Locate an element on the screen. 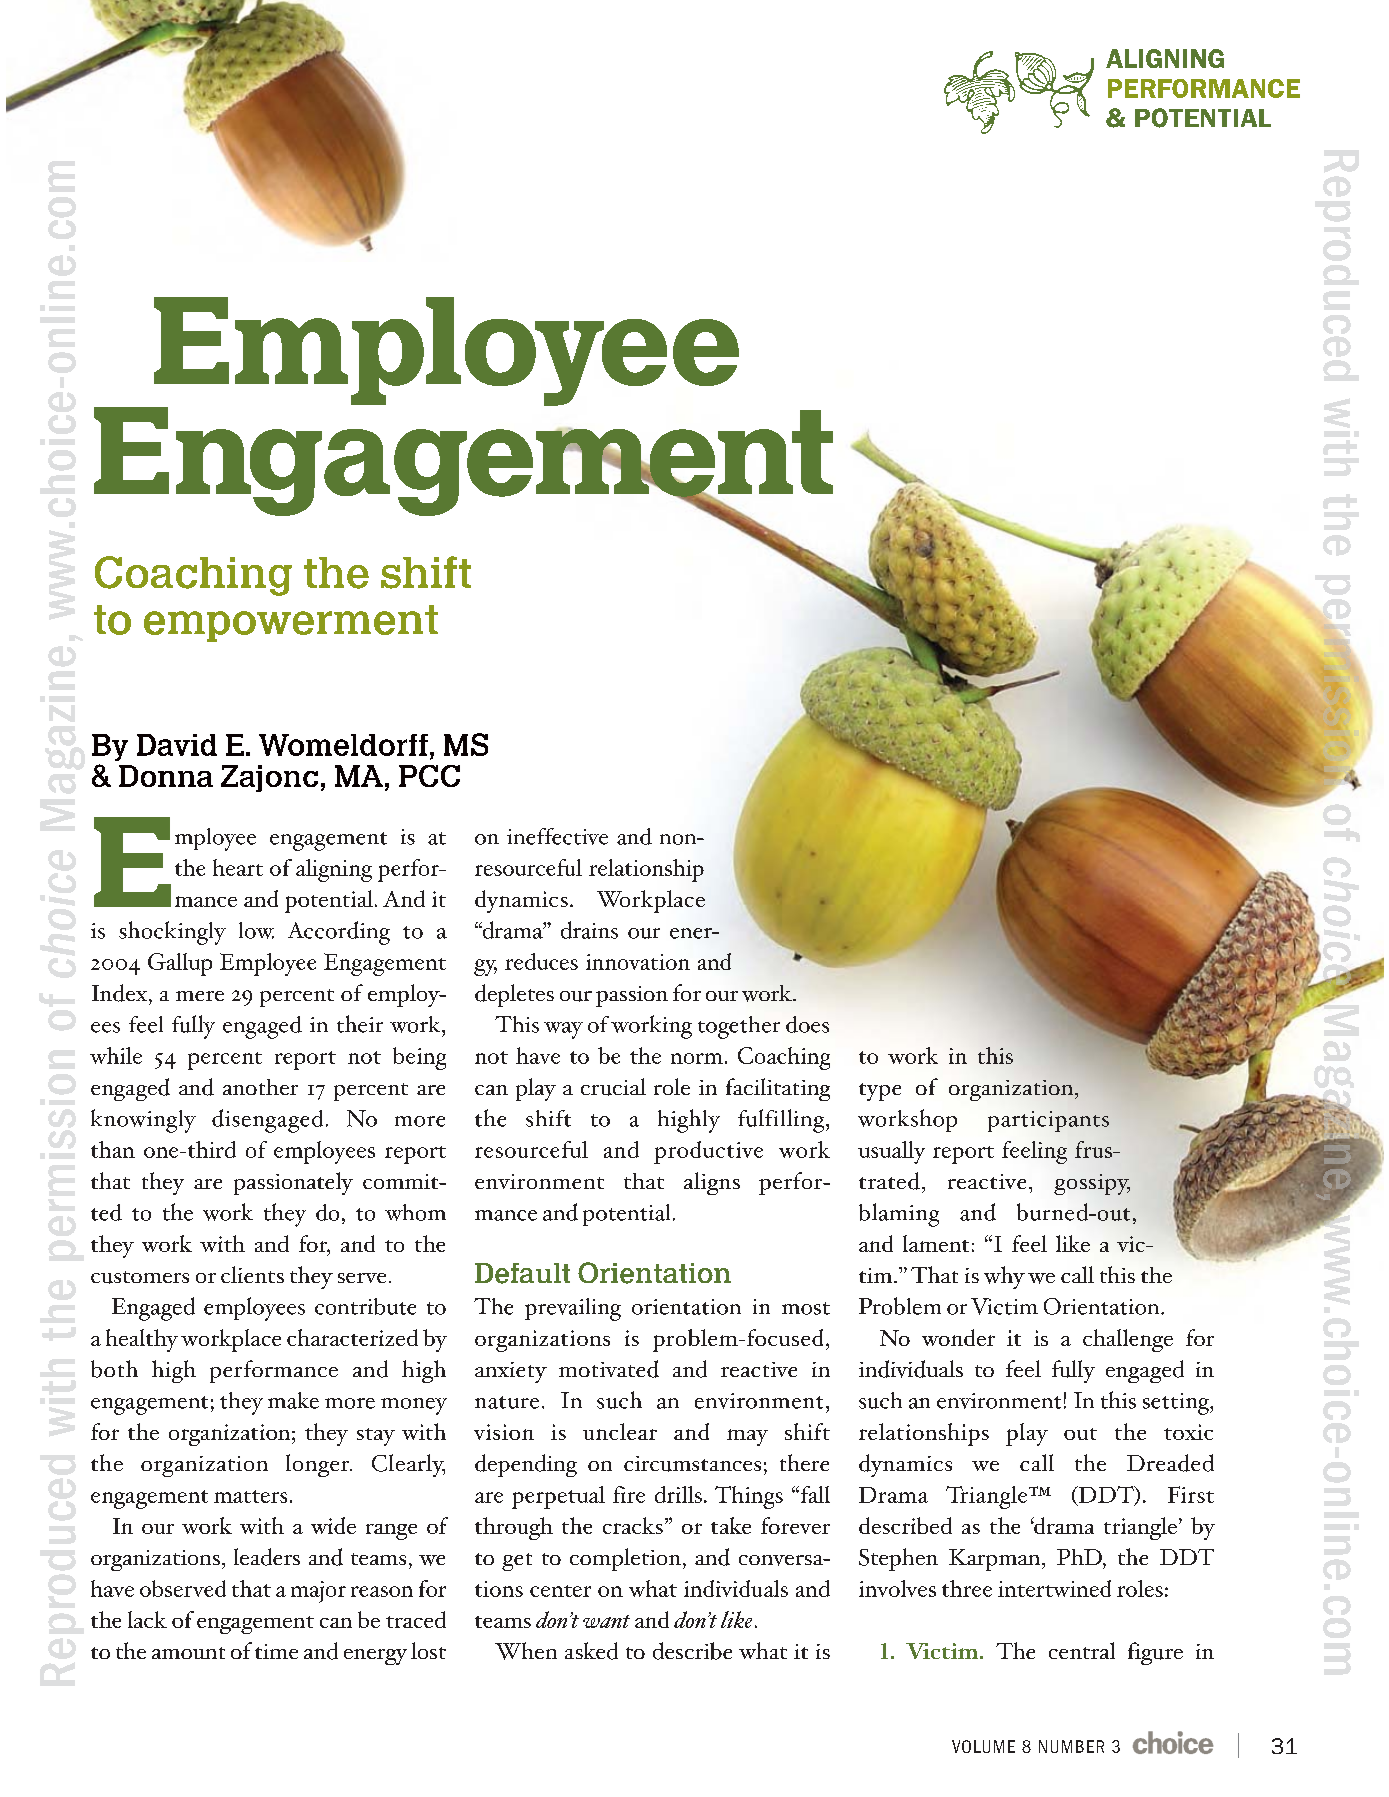 The image size is (1389, 1797). drains is located at coordinates (589, 930).
